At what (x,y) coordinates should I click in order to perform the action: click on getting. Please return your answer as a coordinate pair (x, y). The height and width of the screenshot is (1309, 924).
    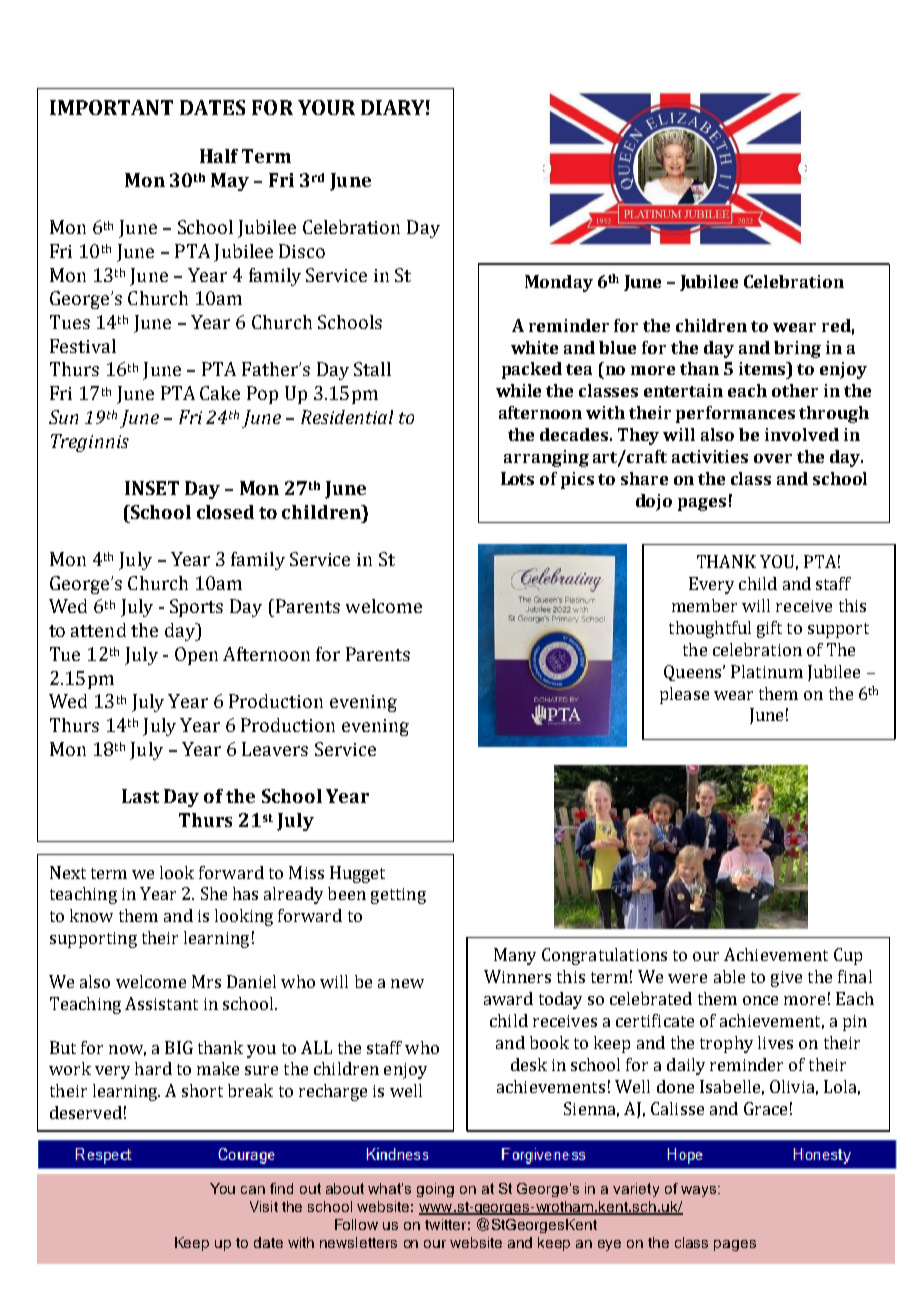
    Looking at the image, I should click on (398, 896).
